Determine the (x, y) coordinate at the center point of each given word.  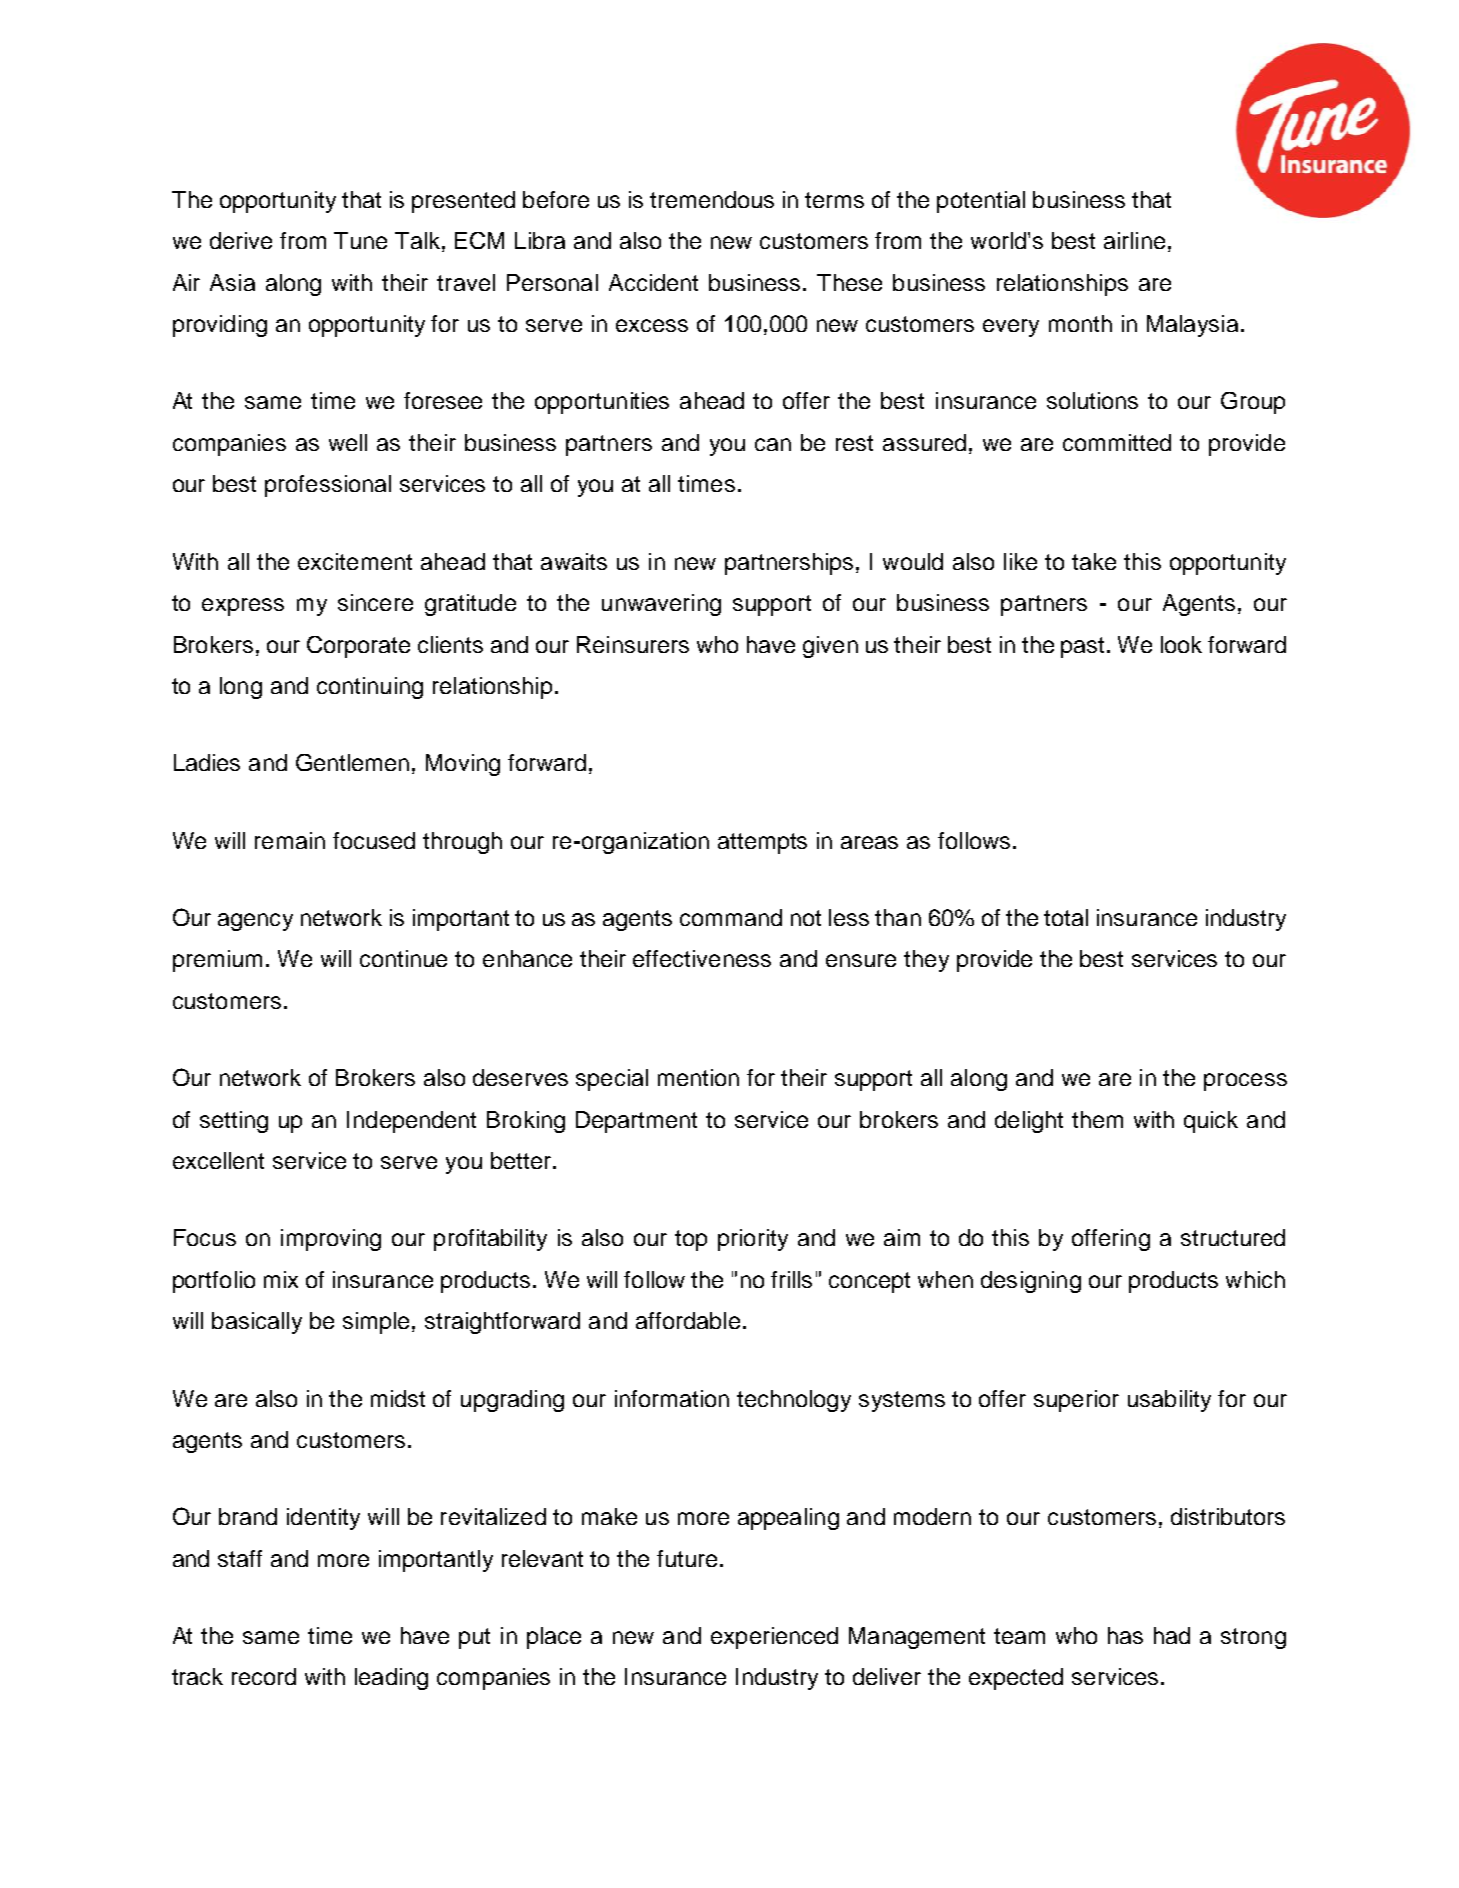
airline (1134, 240)
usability (1169, 1401)
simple (378, 1323)
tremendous (712, 199)
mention (698, 1077)
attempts (762, 843)
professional (328, 486)
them (1097, 1119)
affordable (688, 1320)
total (1066, 917)
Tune (360, 240)
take (1094, 561)
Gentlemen (352, 762)
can (773, 444)
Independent (411, 1122)
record (264, 1676)
